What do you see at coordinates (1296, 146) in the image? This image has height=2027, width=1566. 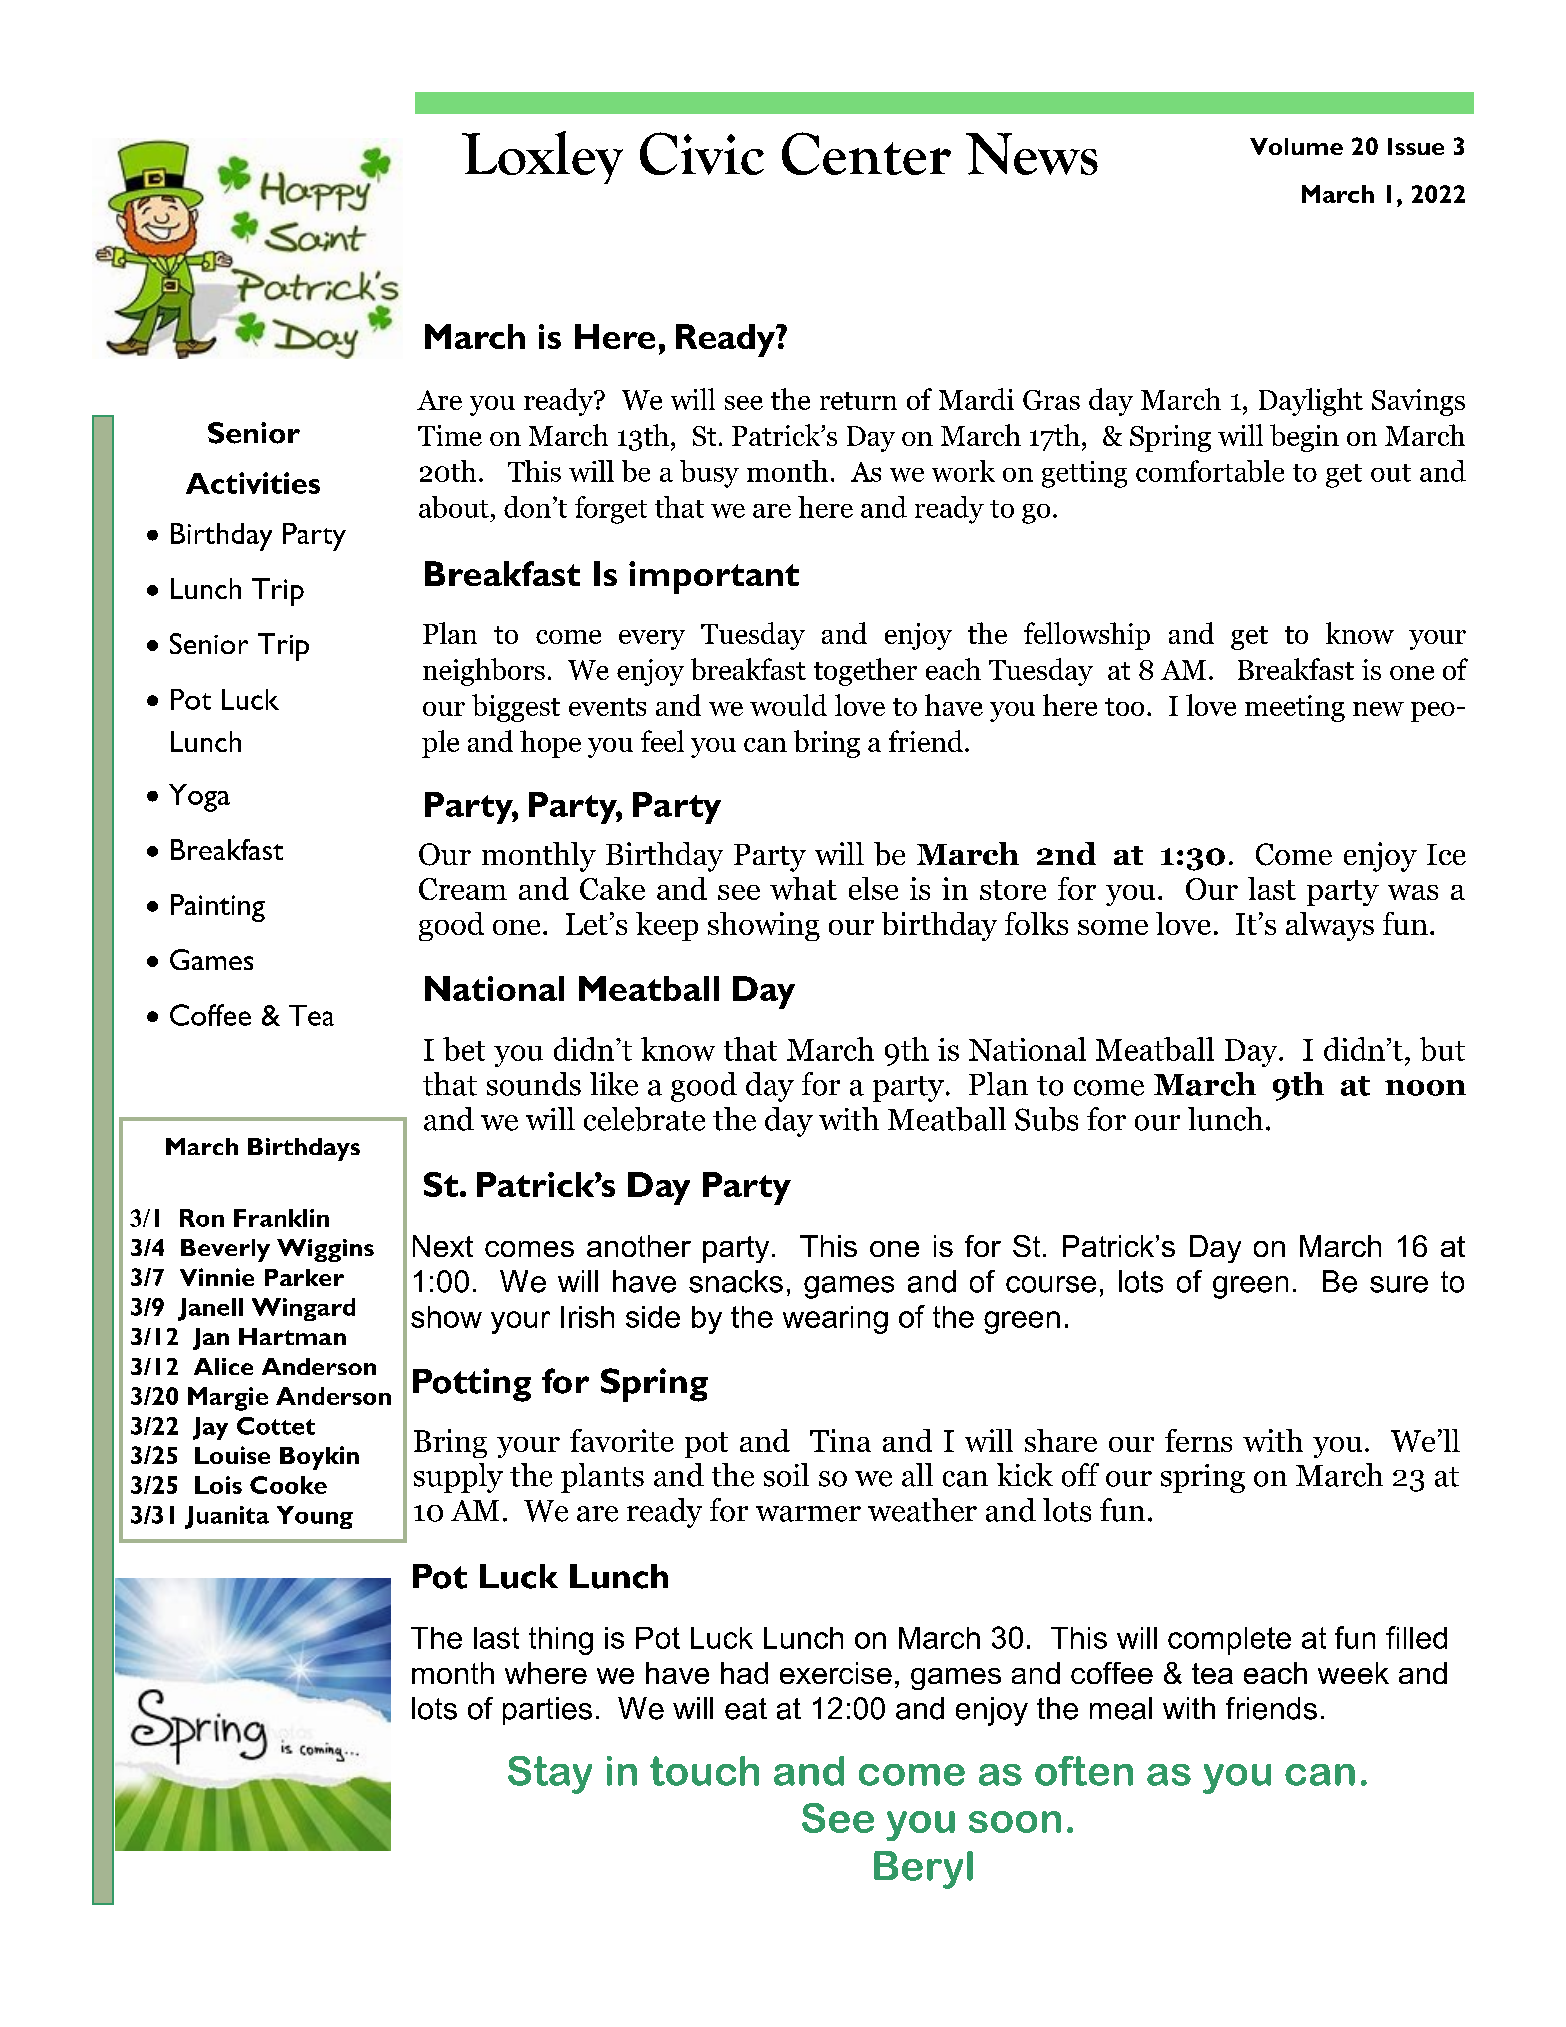 I see `Volume` at bounding box center [1296, 146].
